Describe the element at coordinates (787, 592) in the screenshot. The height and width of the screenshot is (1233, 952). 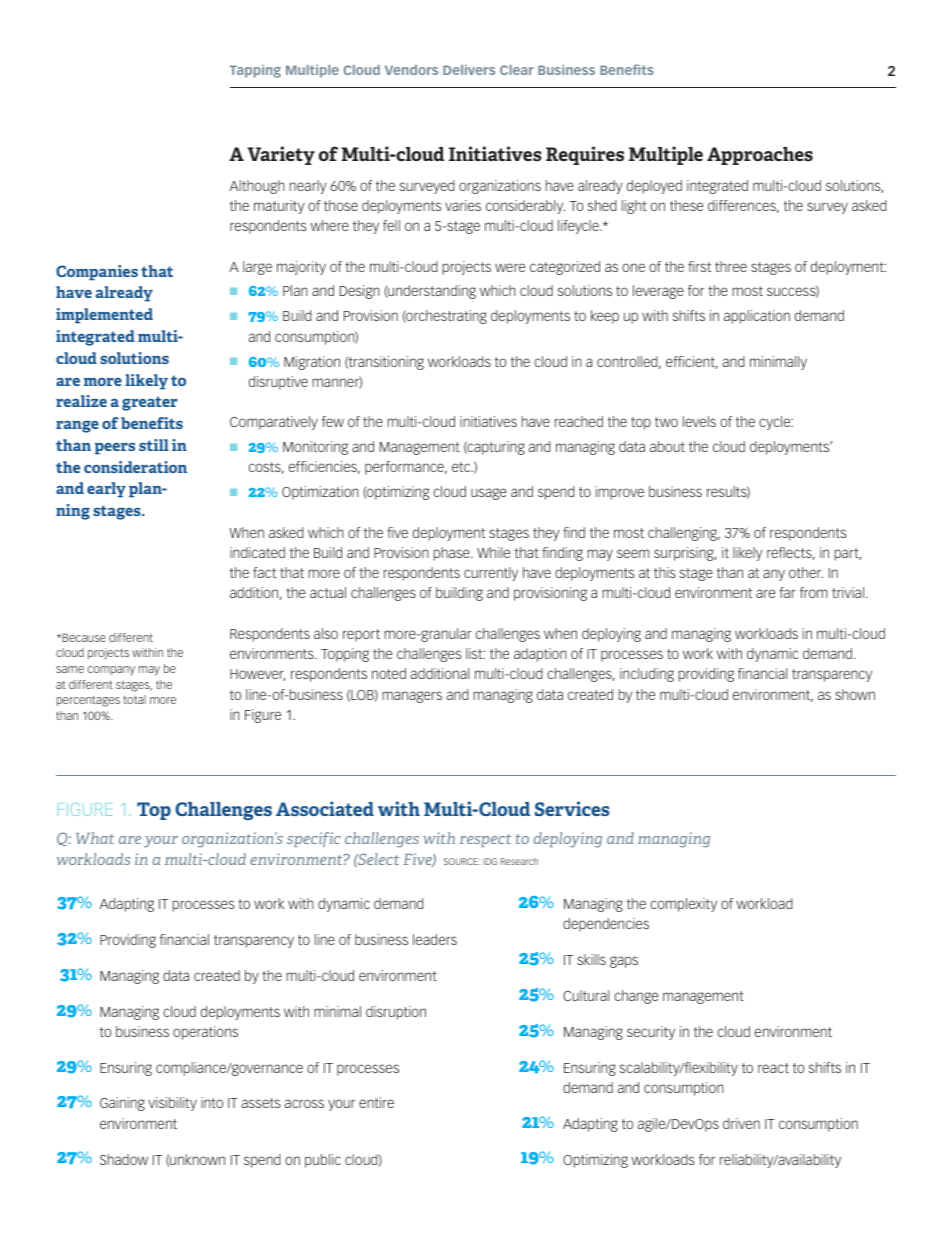
I see `far` at that location.
